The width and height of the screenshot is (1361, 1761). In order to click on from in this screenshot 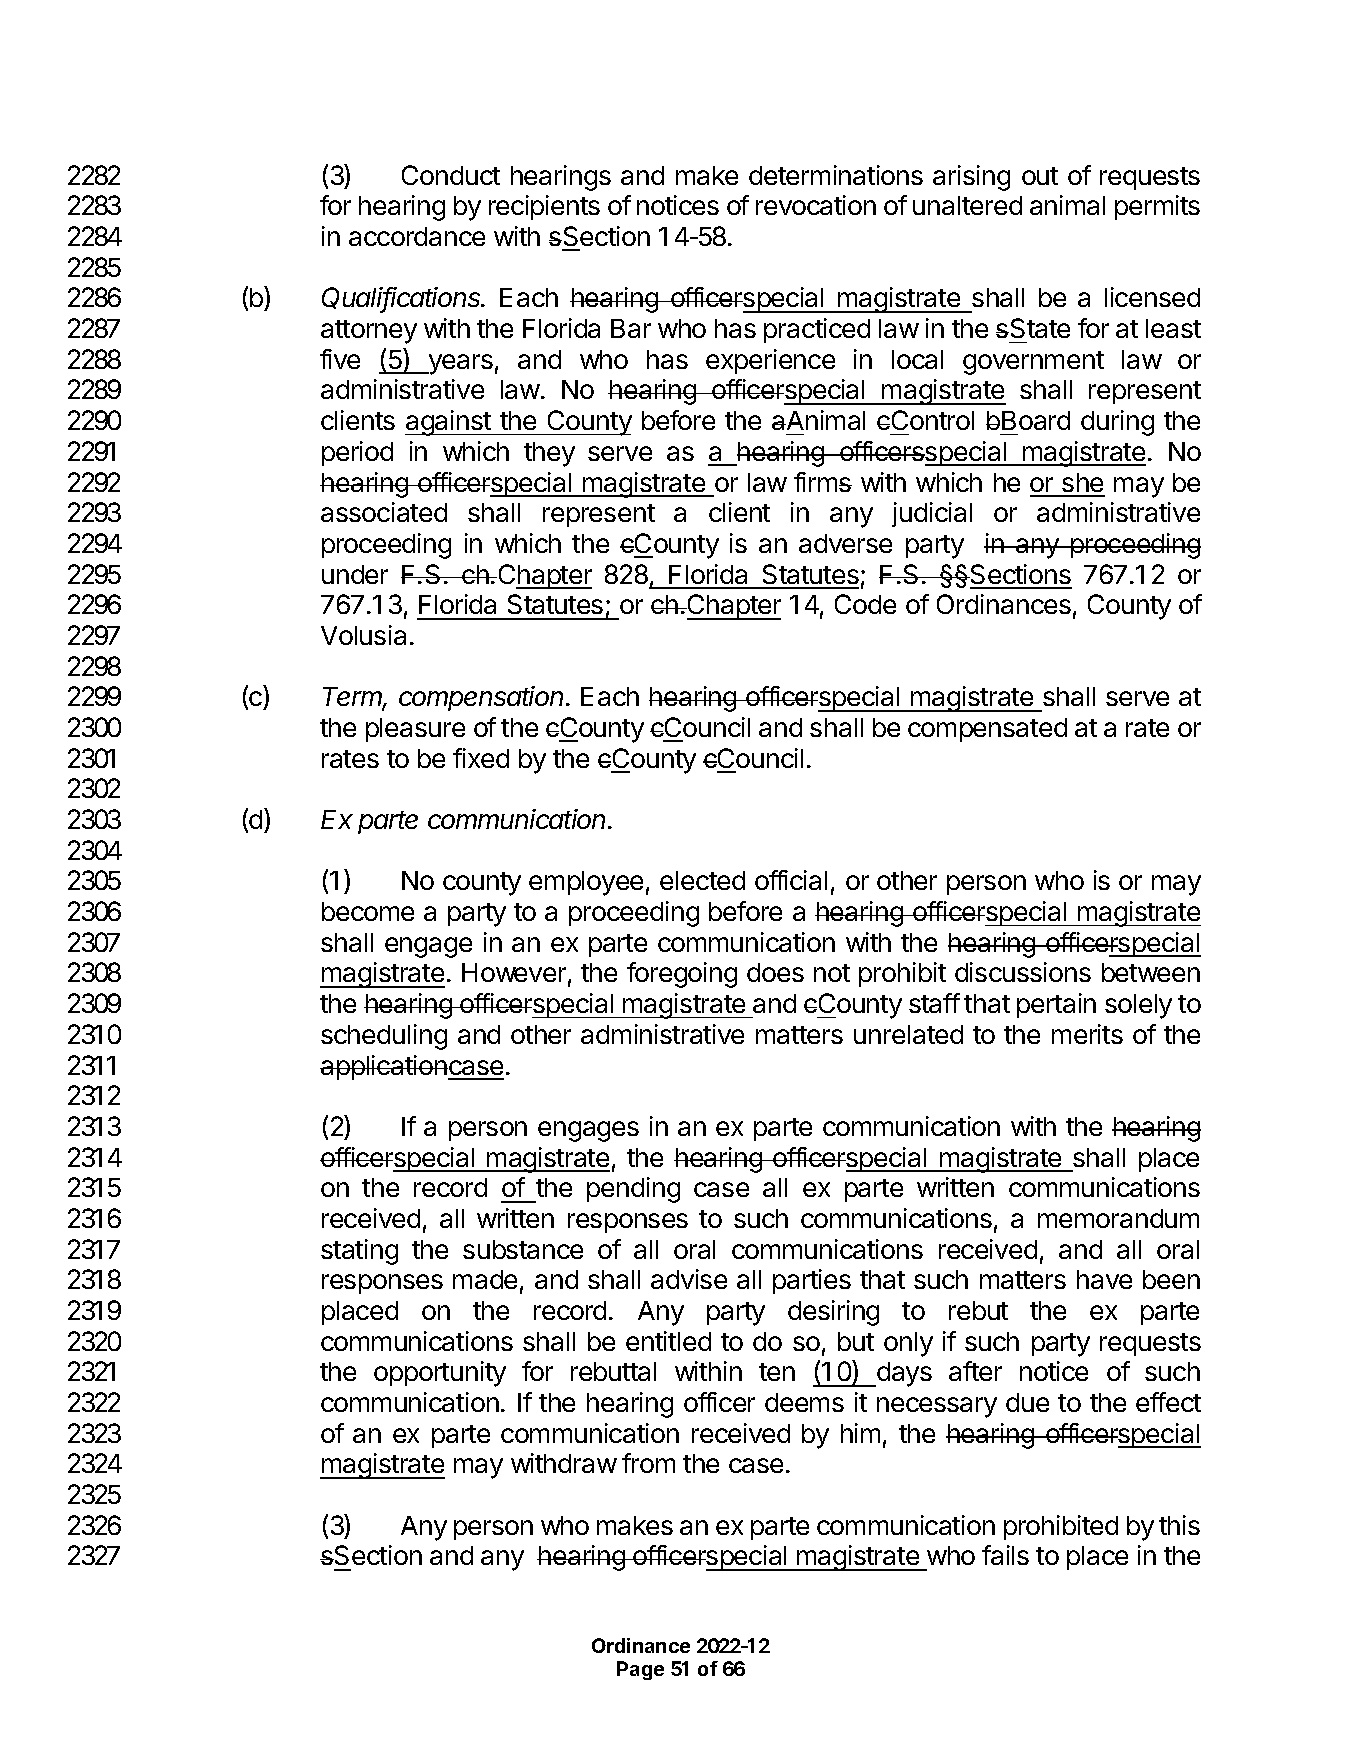, I will do `click(648, 1463)`.
